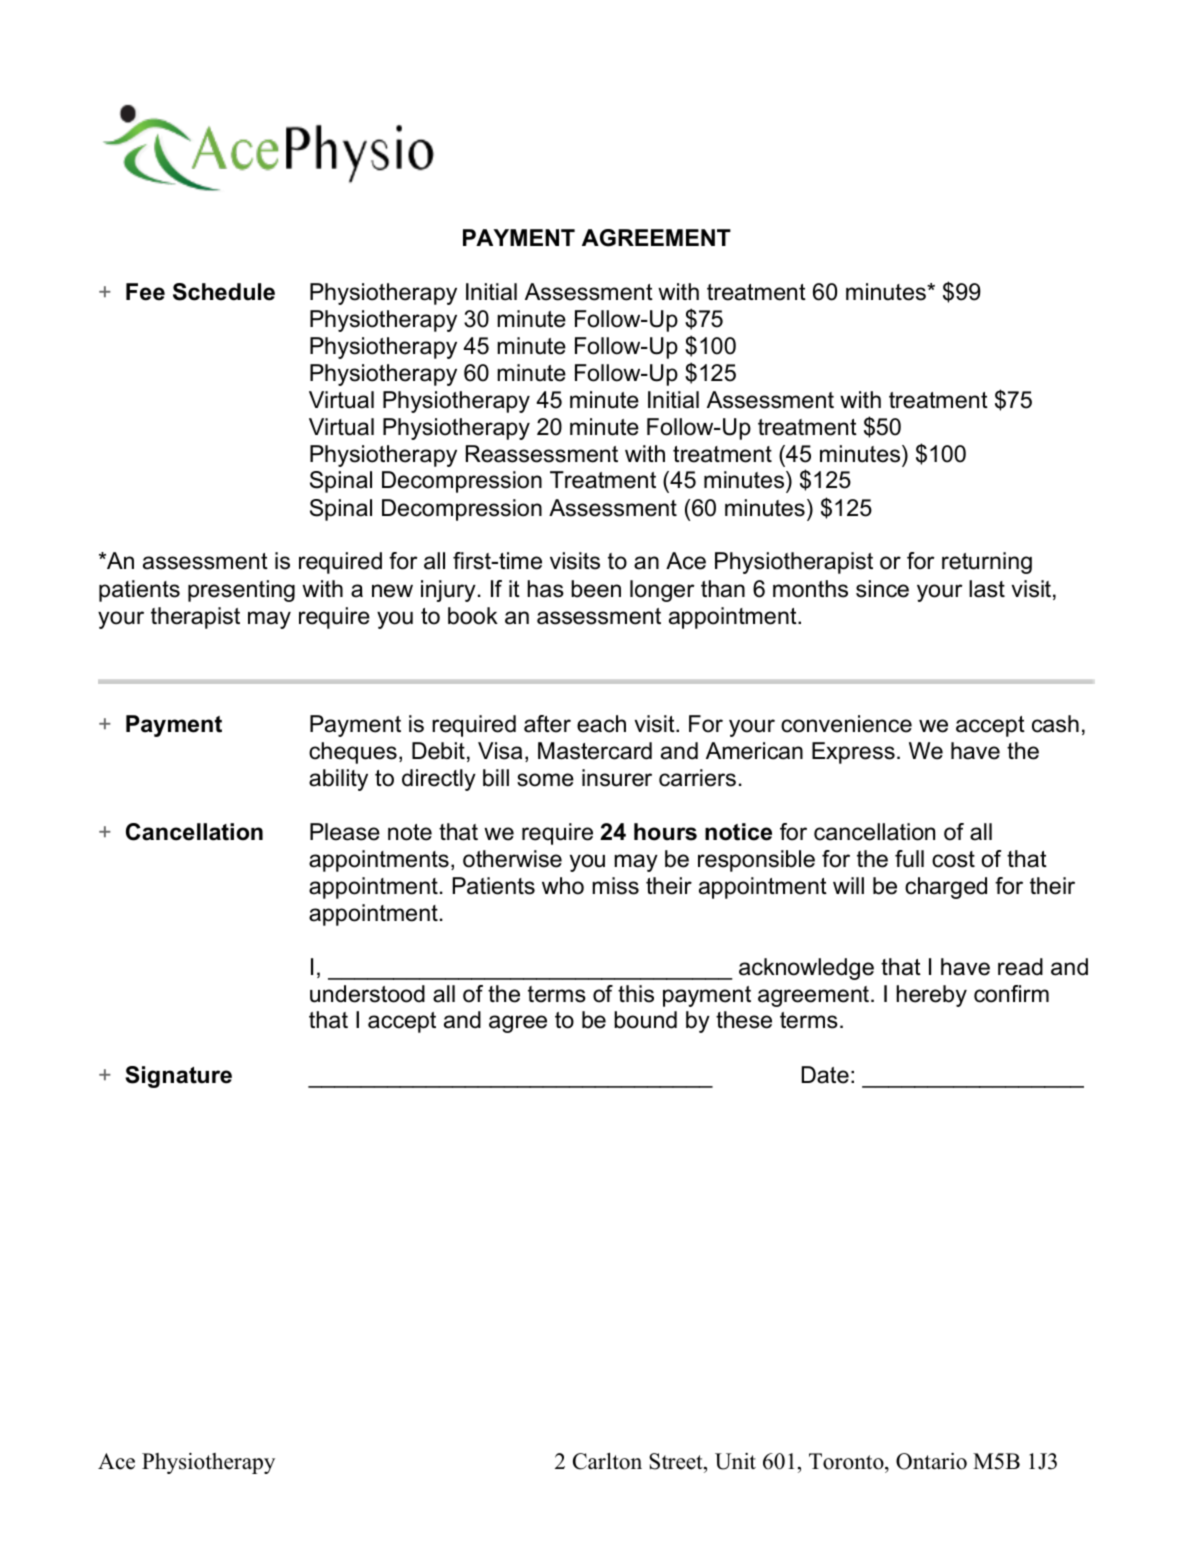  I want to click on Please, so click(345, 832).
